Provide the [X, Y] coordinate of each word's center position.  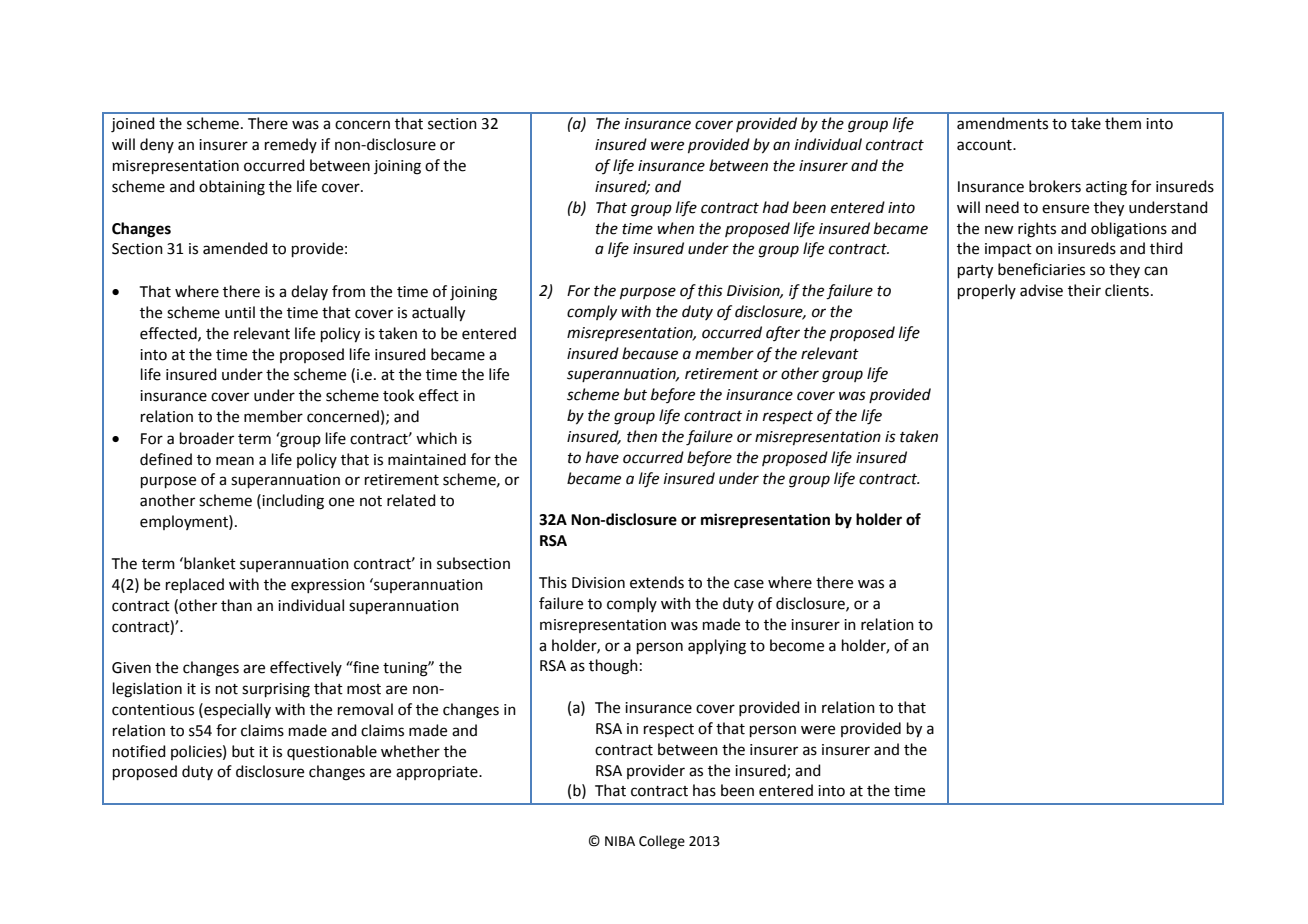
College [662, 842]
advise [1041, 290]
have [602, 457]
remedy [291, 145]
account [985, 145]
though [613, 667]
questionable [332, 752]
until [240, 312]
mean [235, 461]
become [797, 645]
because [650, 353]
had [776, 207]
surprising [276, 690]
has [704, 790]
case [749, 584]
